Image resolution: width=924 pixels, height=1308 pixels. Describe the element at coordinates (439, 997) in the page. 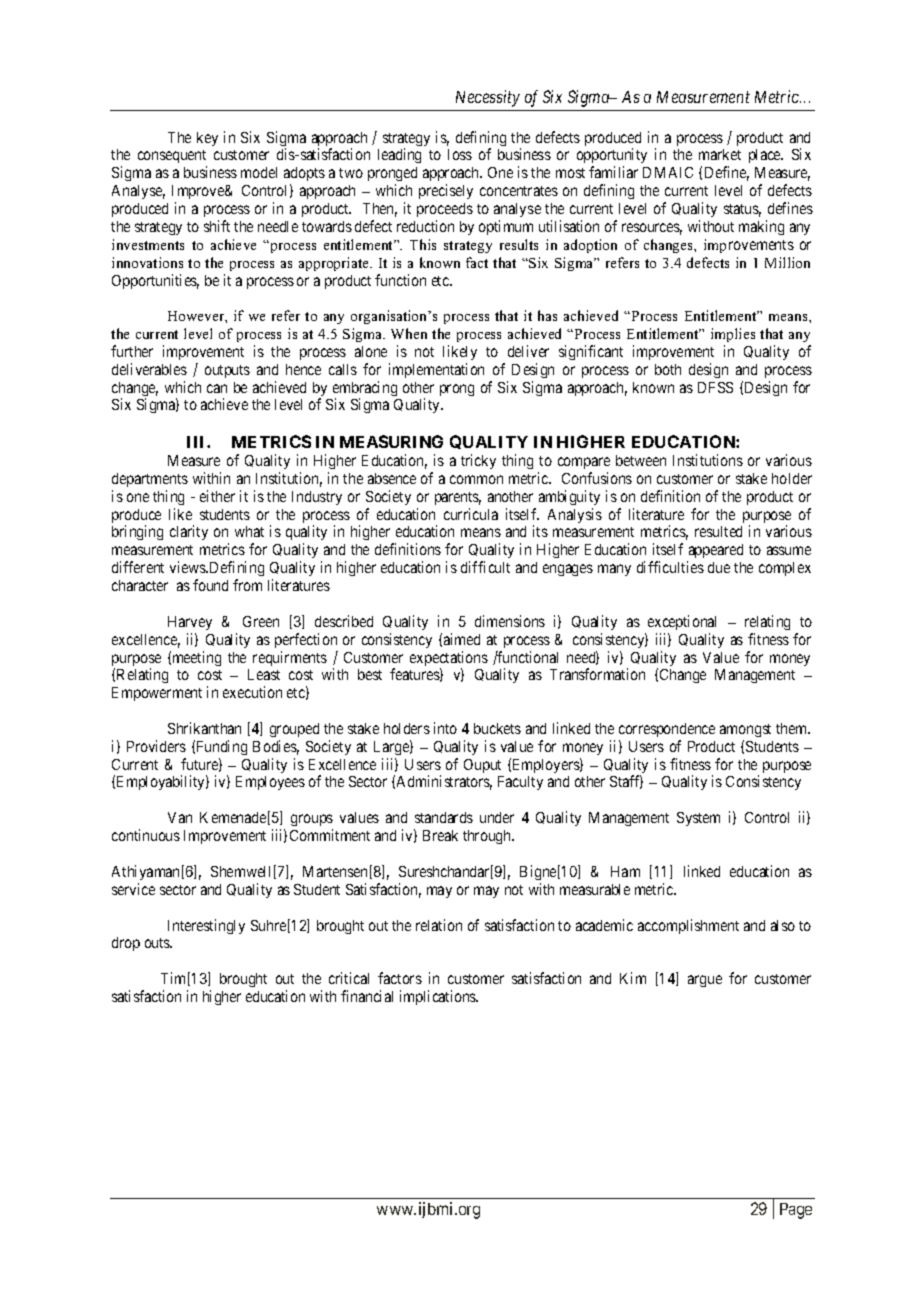

I see `implications` at that location.
